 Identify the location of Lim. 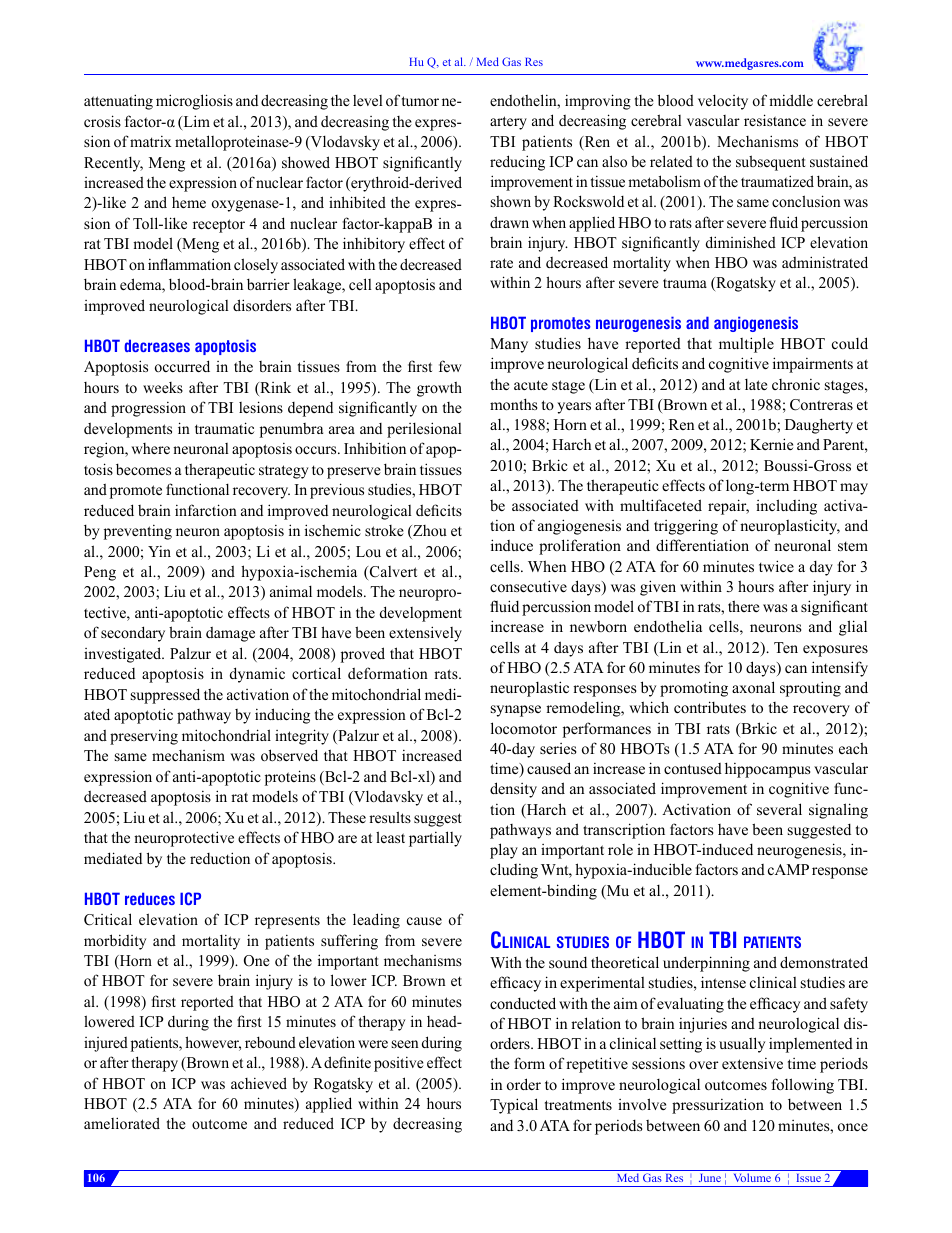
(195, 122).
